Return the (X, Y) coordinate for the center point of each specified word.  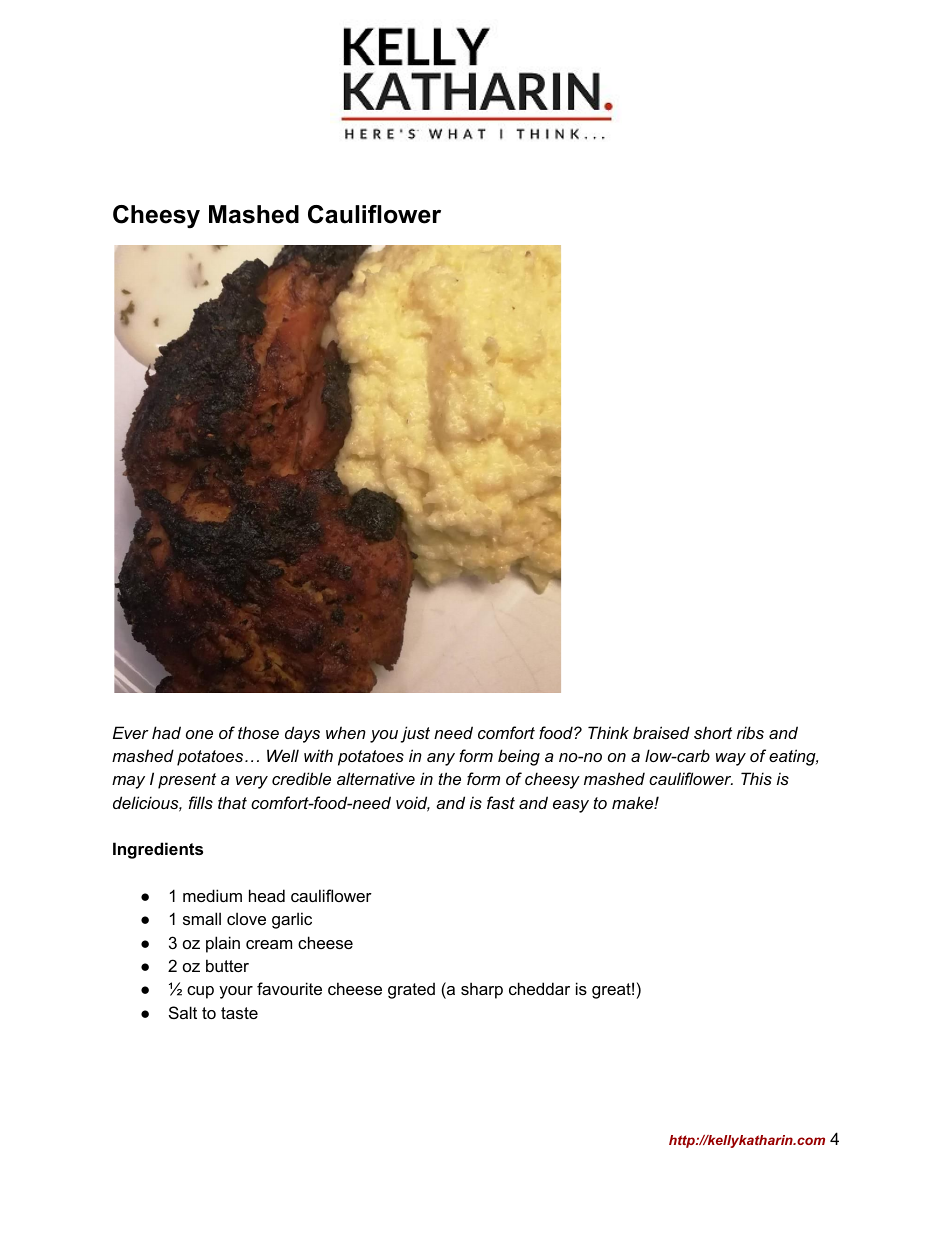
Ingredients (158, 850)
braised (661, 732)
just (415, 734)
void (413, 804)
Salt (183, 1012)
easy (571, 806)
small (202, 918)
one (199, 734)
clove (246, 918)
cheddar (539, 988)
